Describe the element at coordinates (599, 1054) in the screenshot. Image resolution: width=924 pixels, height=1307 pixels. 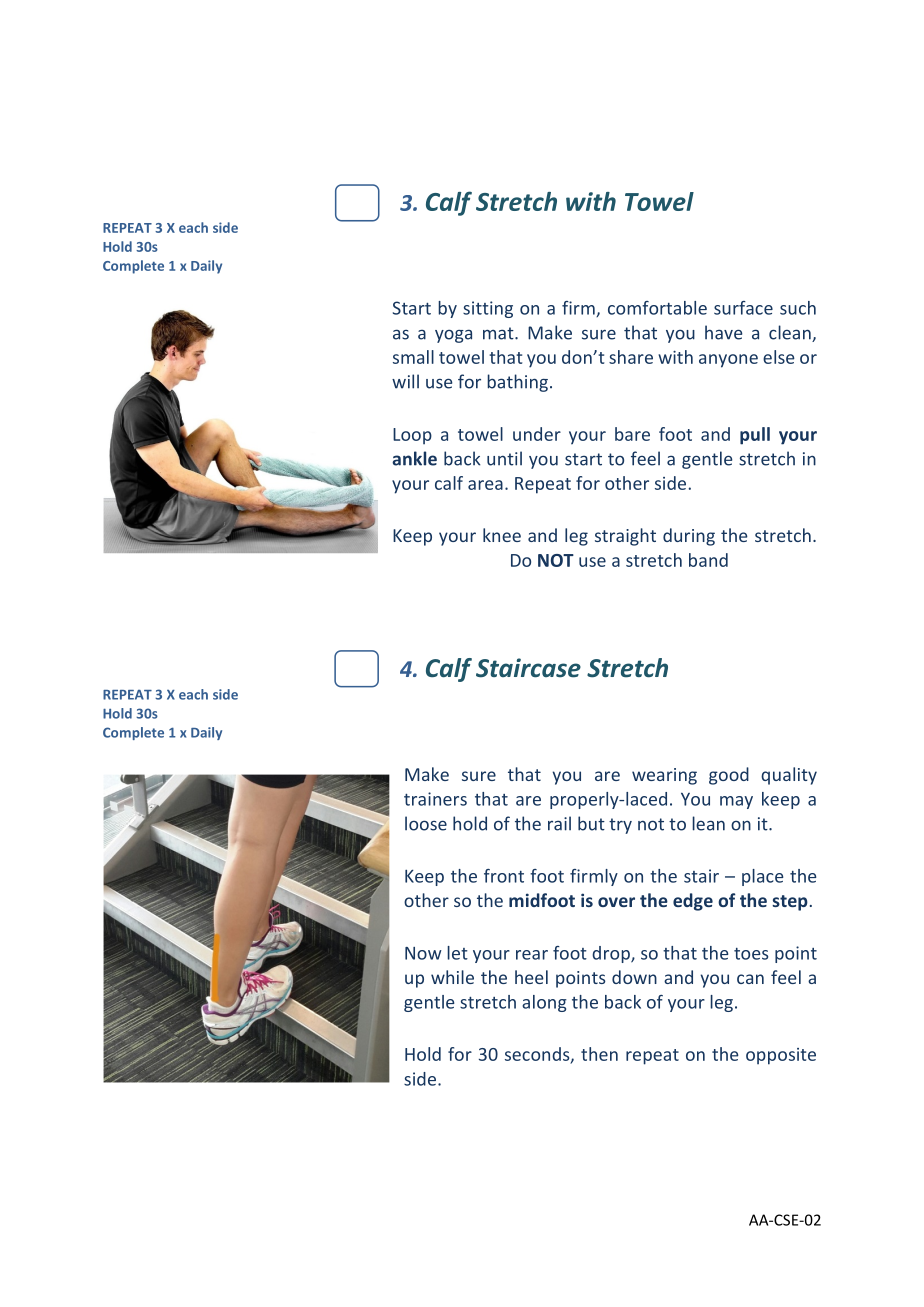
I see `then` at that location.
